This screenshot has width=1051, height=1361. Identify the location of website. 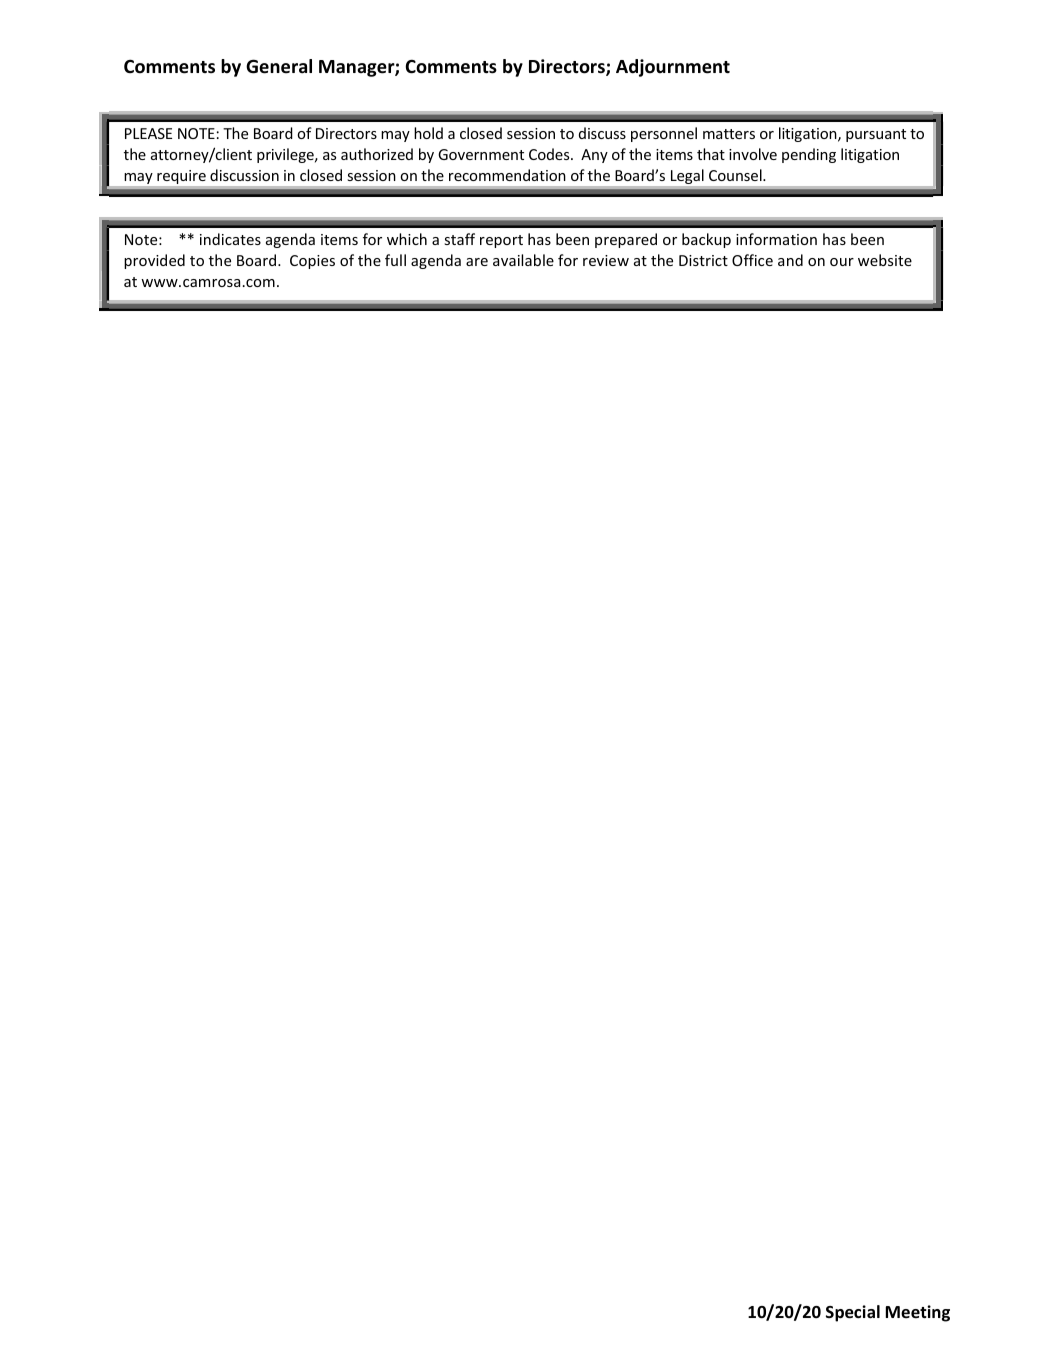
(885, 260).
